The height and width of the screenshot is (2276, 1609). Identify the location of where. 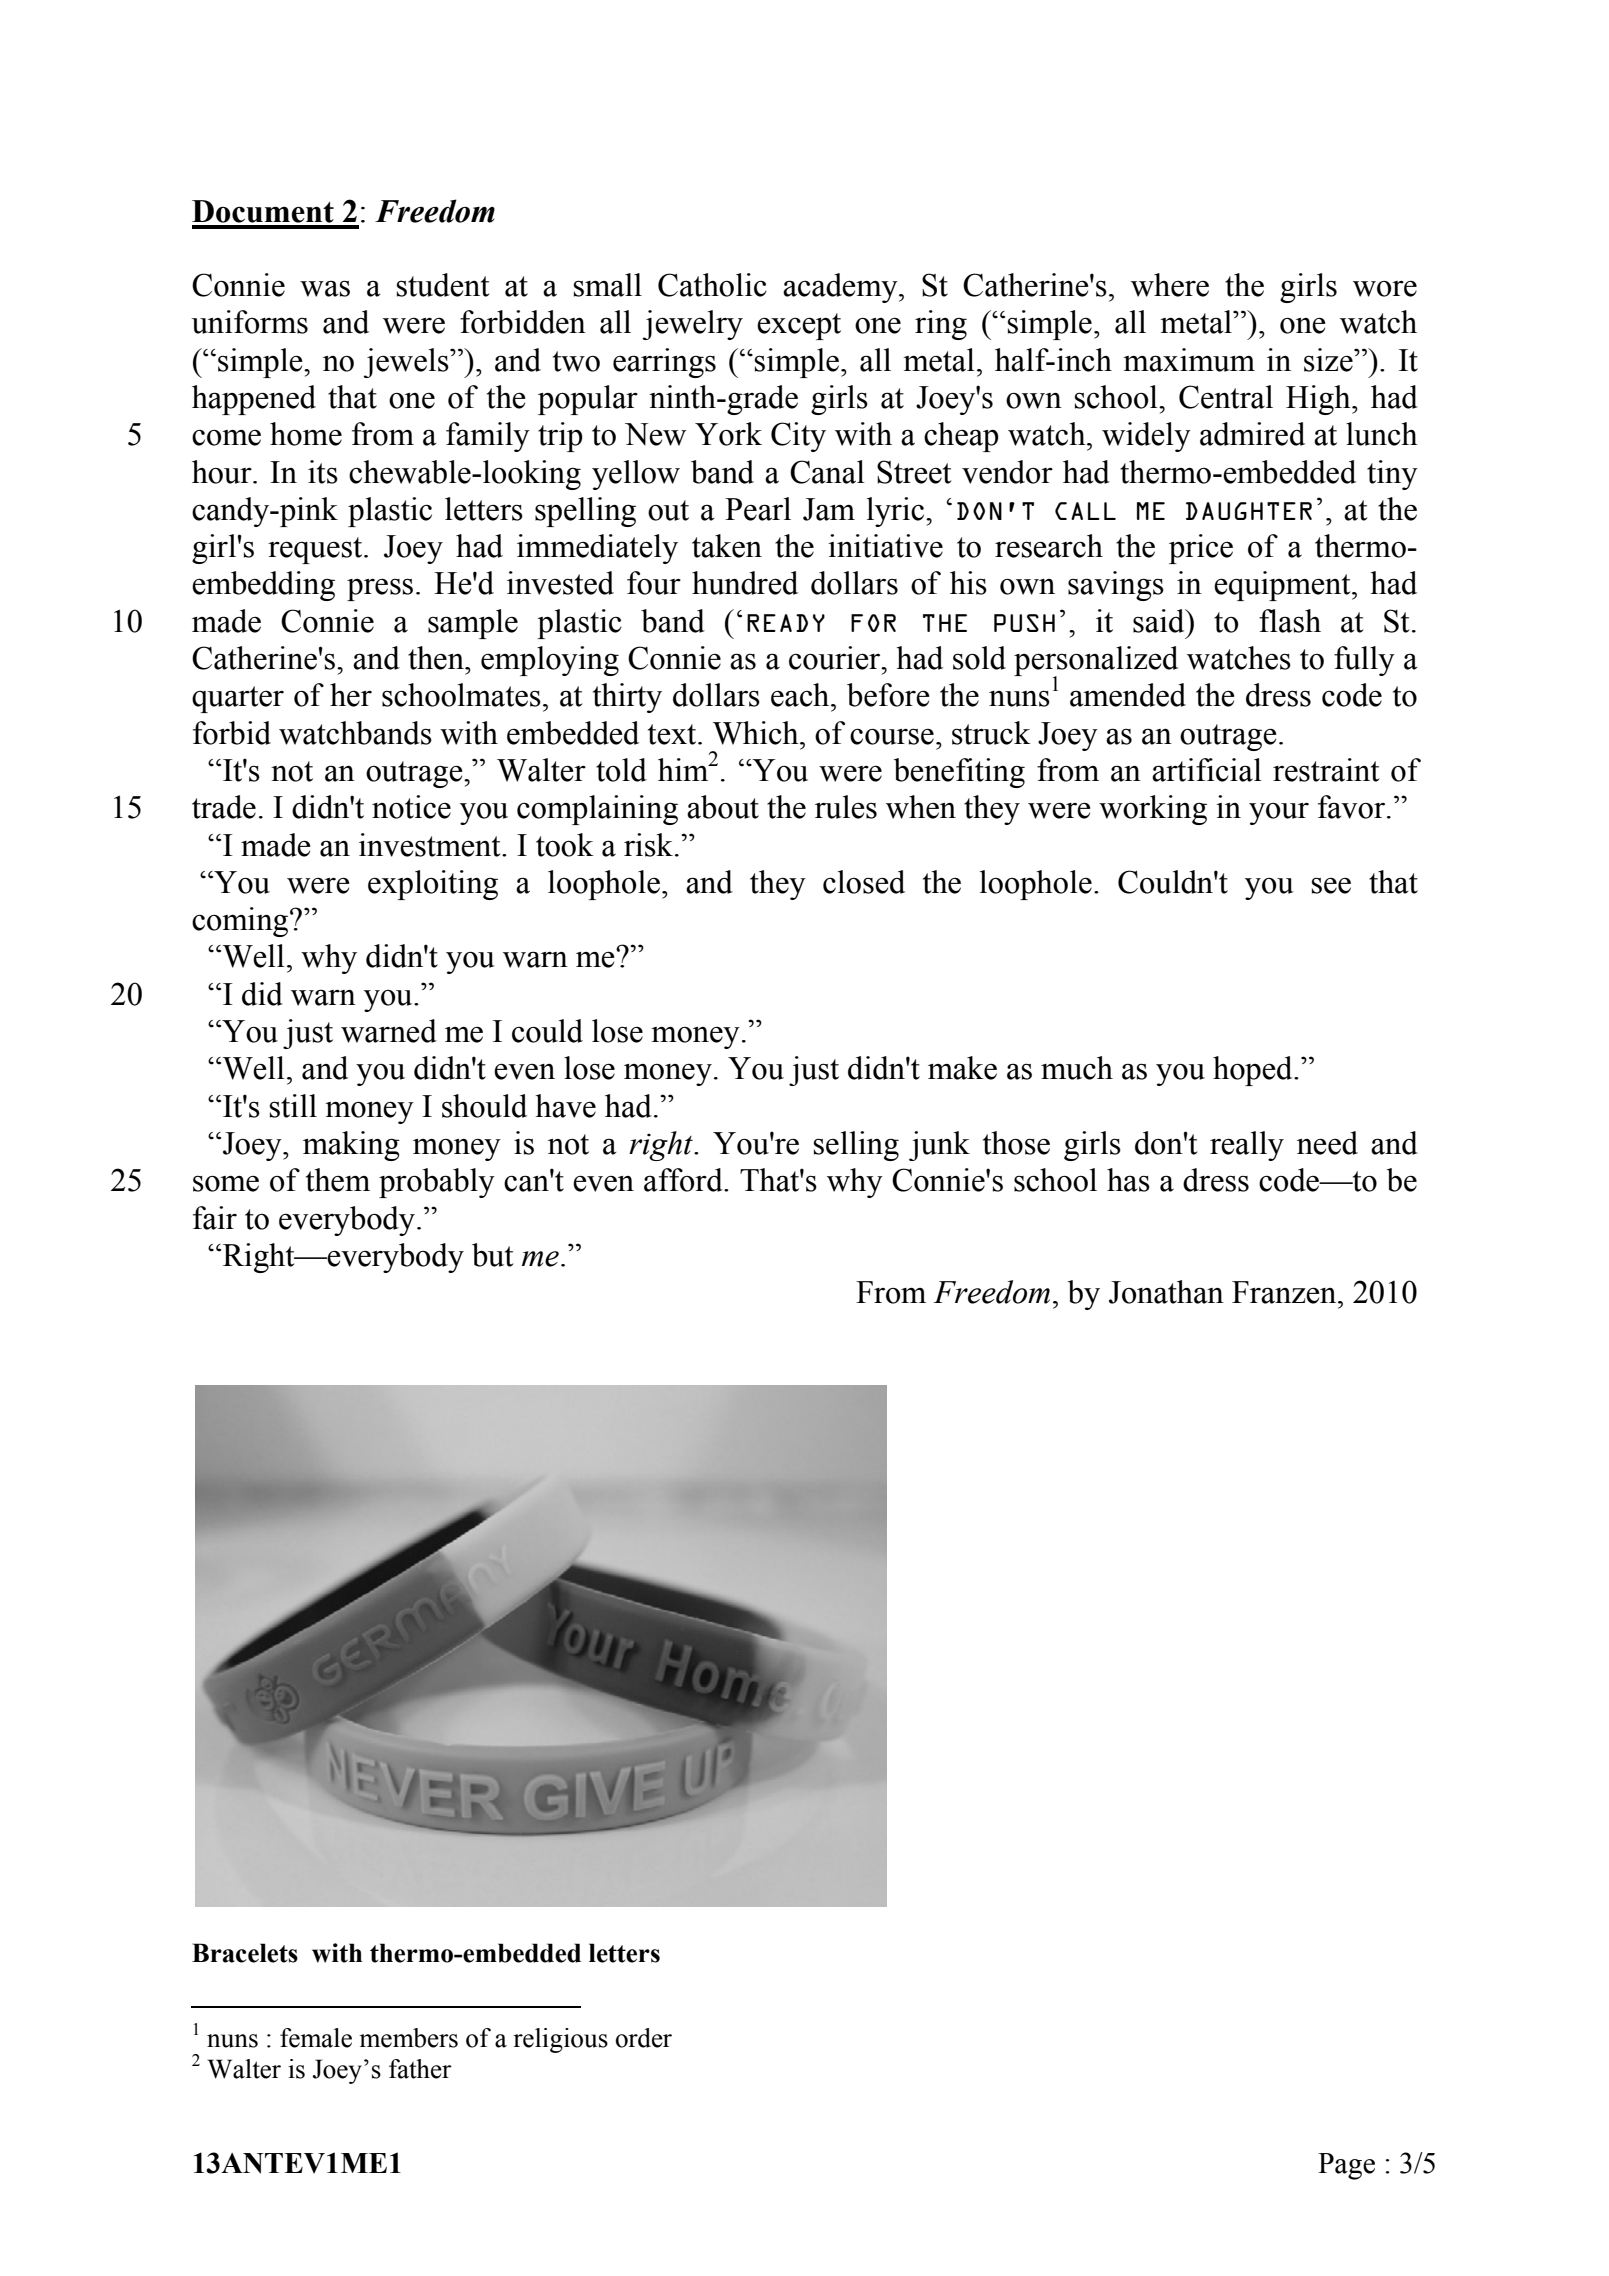
(1170, 285).
